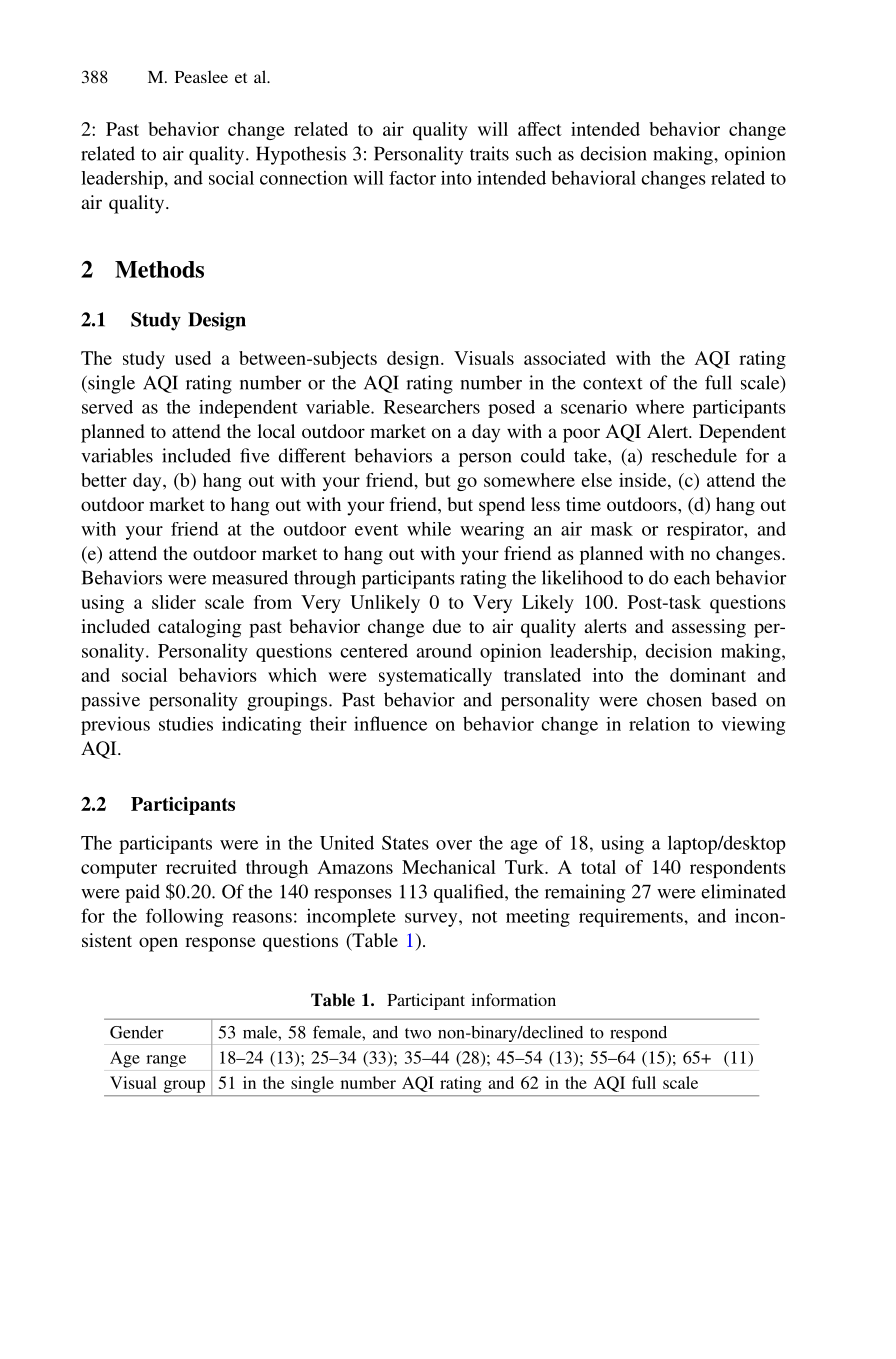 The width and height of the screenshot is (896, 1359). Describe the element at coordinates (540, 129) in the screenshot. I see `affect` at that location.
